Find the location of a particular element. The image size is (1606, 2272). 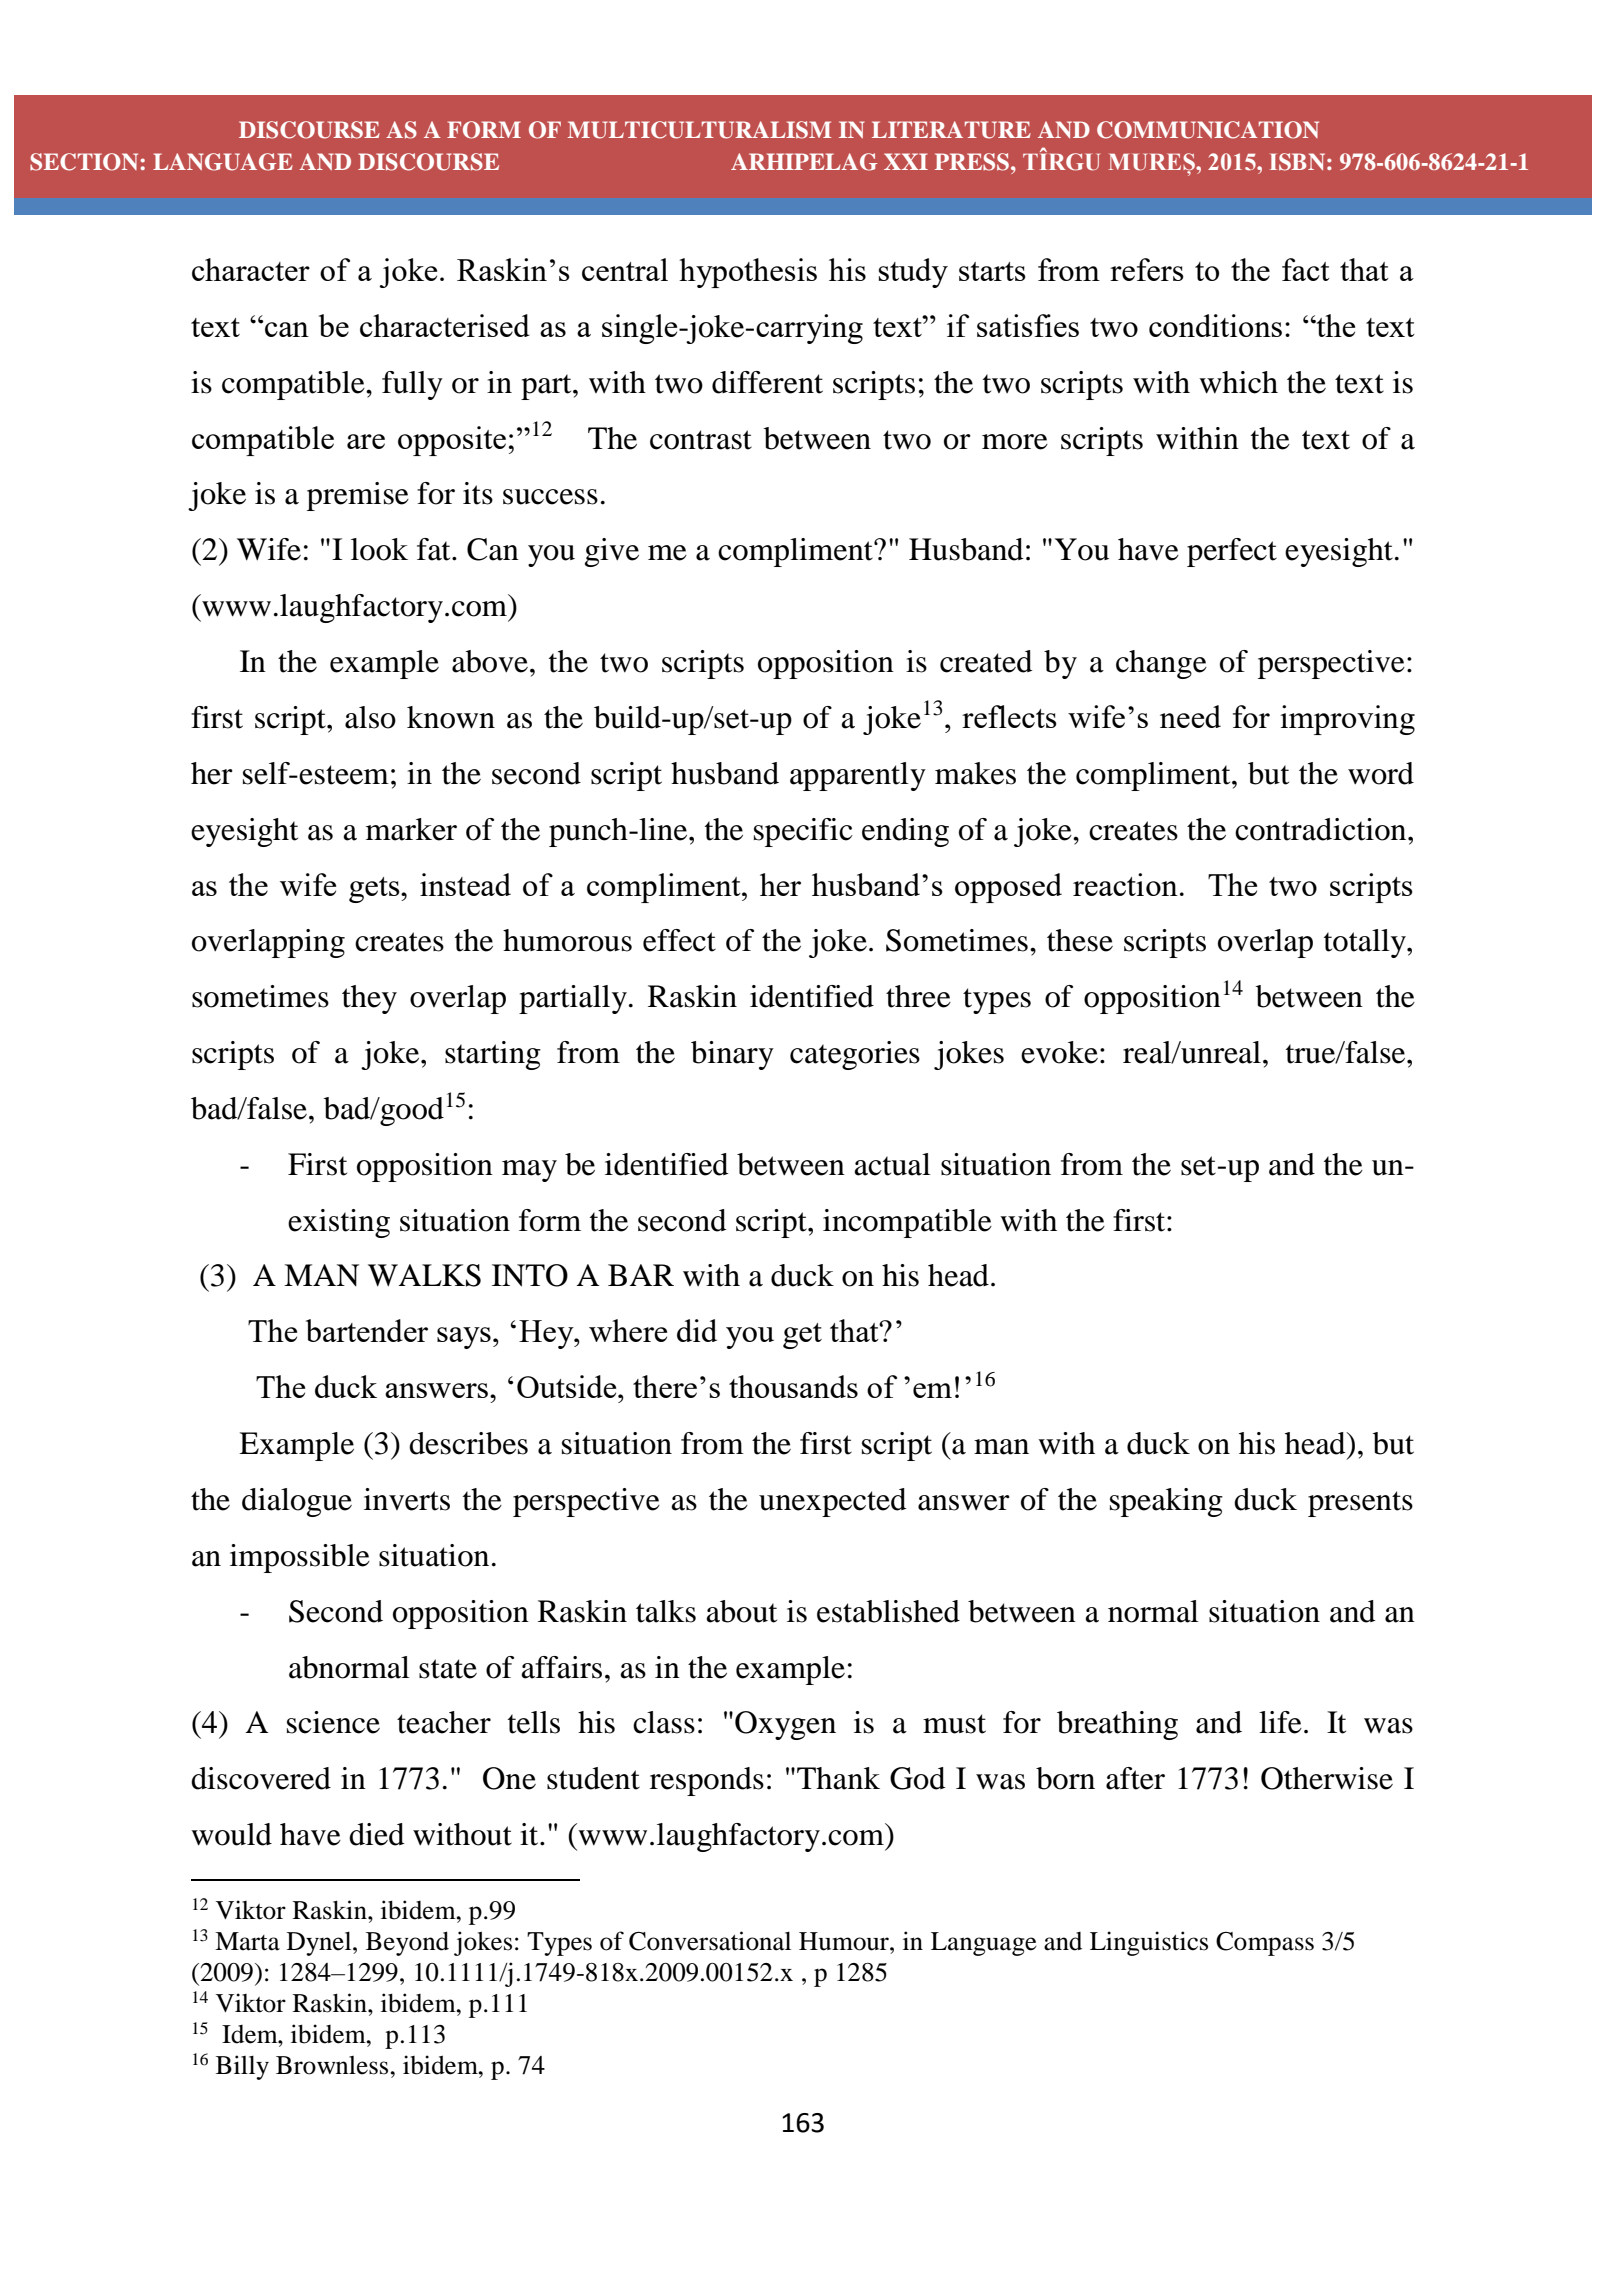

speaking is located at coordinates (1166, 1502).
